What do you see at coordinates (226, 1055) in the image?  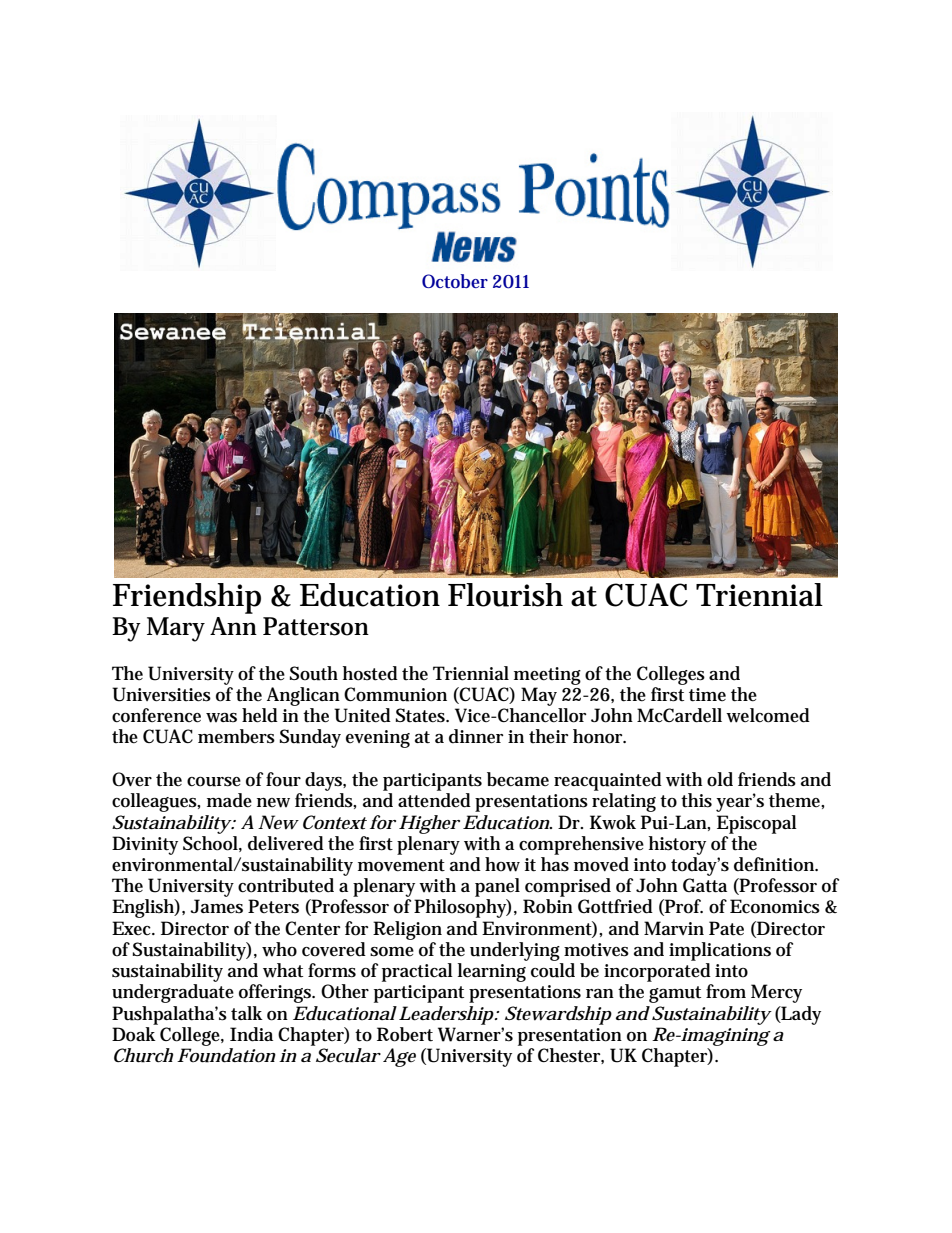 I see `Foundation` at bounding box center [226, 1055].
